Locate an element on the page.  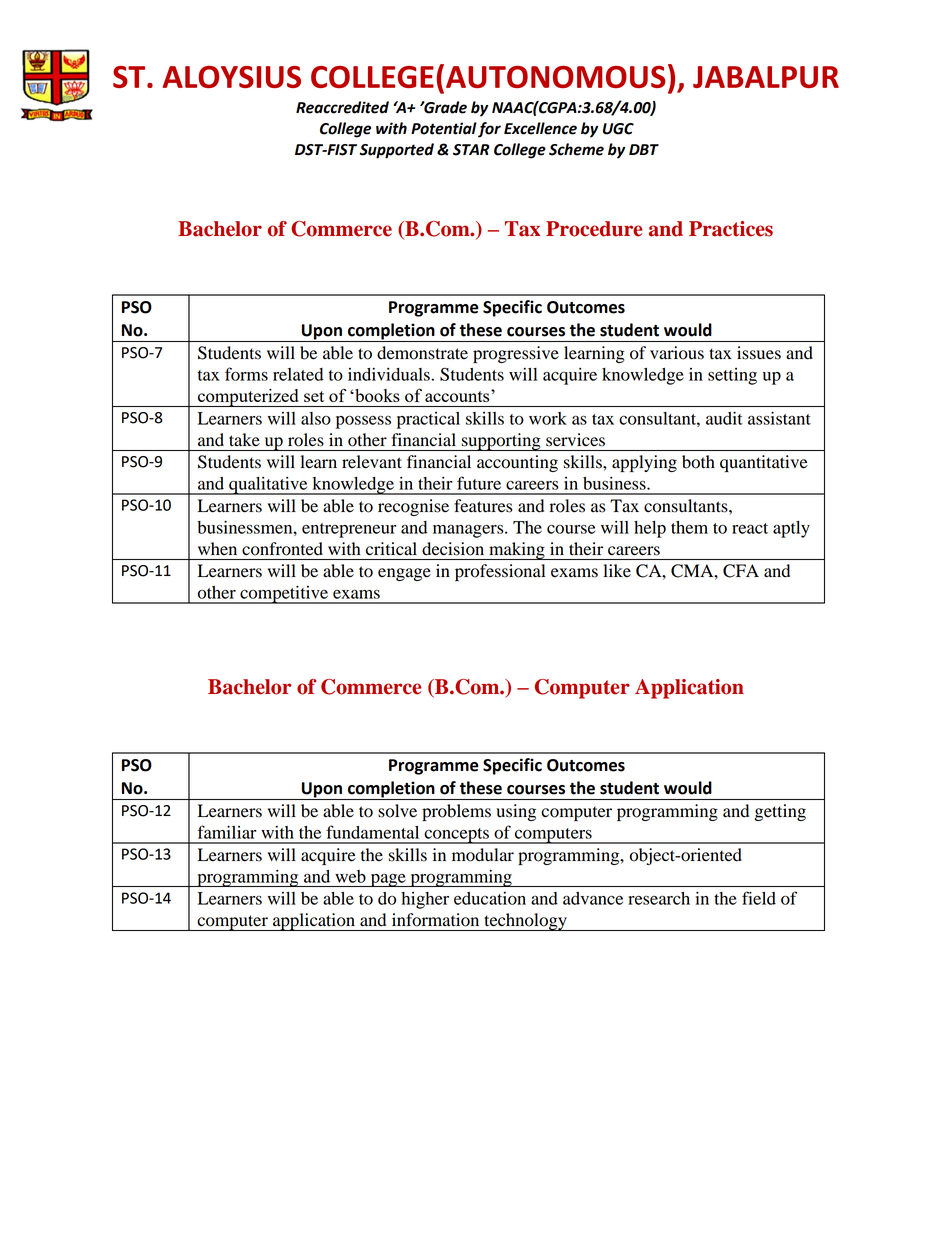
competitive is located at coordinates (284, 594).
